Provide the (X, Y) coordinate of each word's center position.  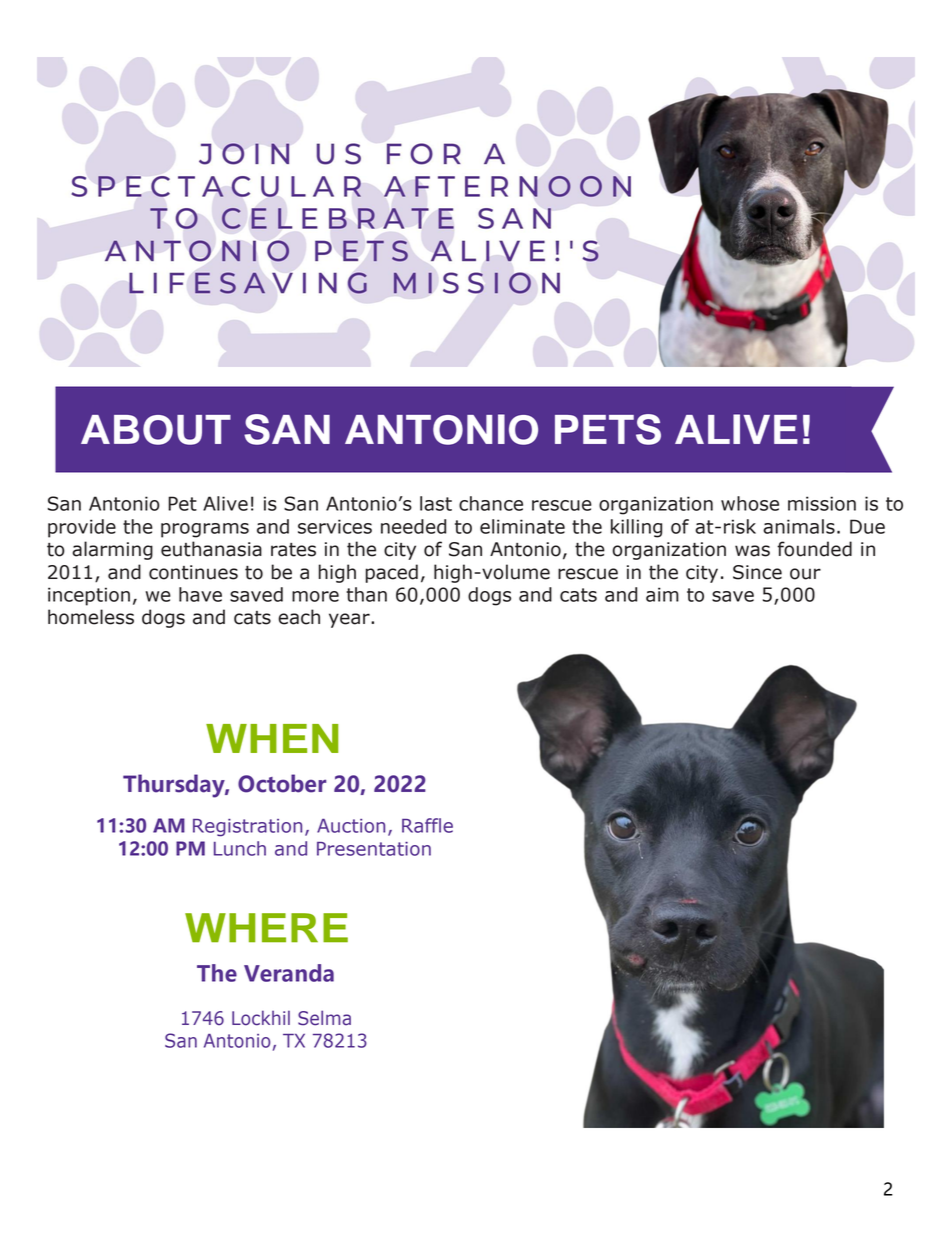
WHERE (266, 927)
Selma (324, 1018)
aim (662, 594)
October (282, 783)
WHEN (272, 738)
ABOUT (156, 430)
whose (750, 503)
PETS (608, 429)
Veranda (289, 973)
